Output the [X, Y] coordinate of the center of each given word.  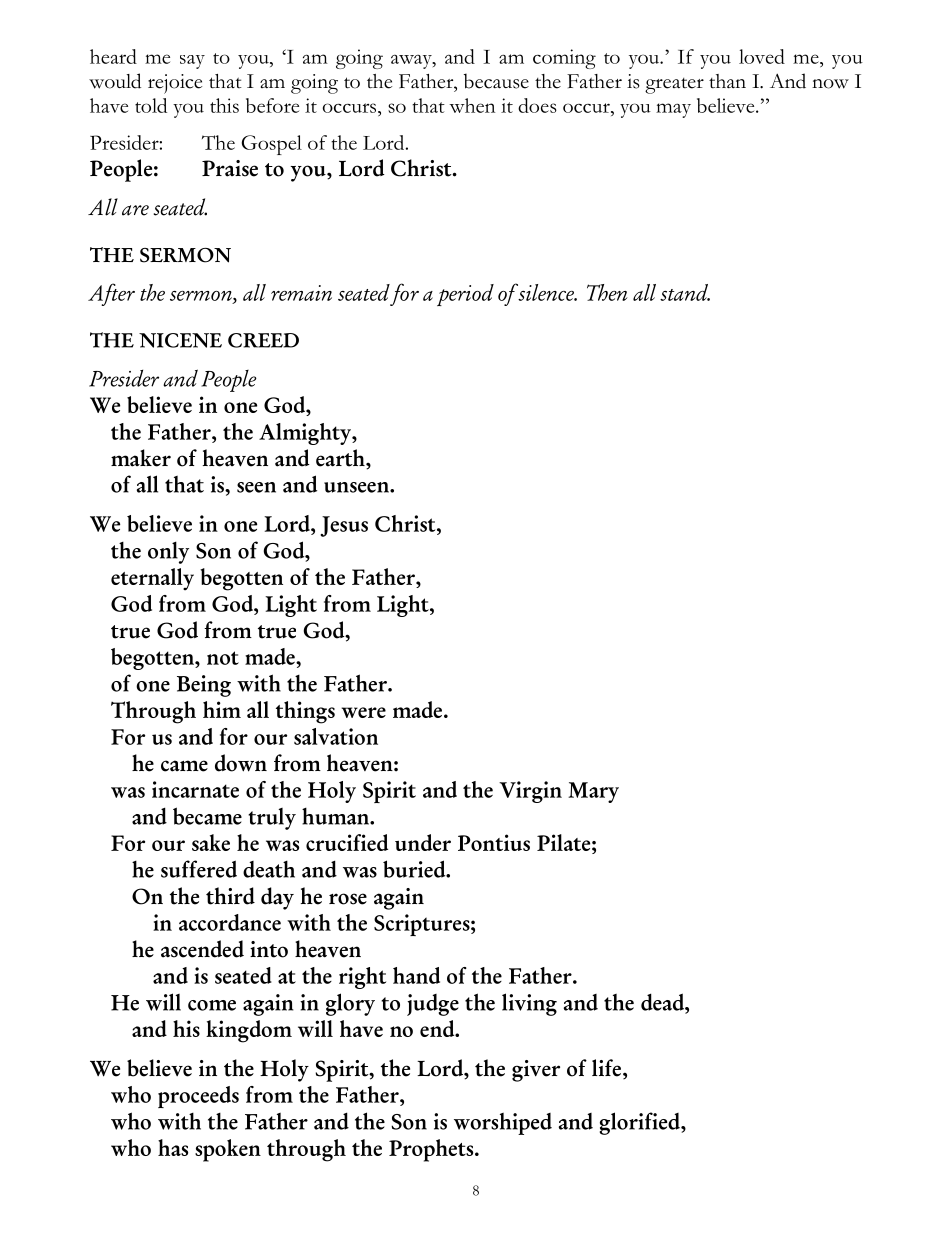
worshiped [503, 1124]
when [472, 105]
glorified [641, 1123]
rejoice [175, 84]
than [727, 81]
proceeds [198, 1097]
